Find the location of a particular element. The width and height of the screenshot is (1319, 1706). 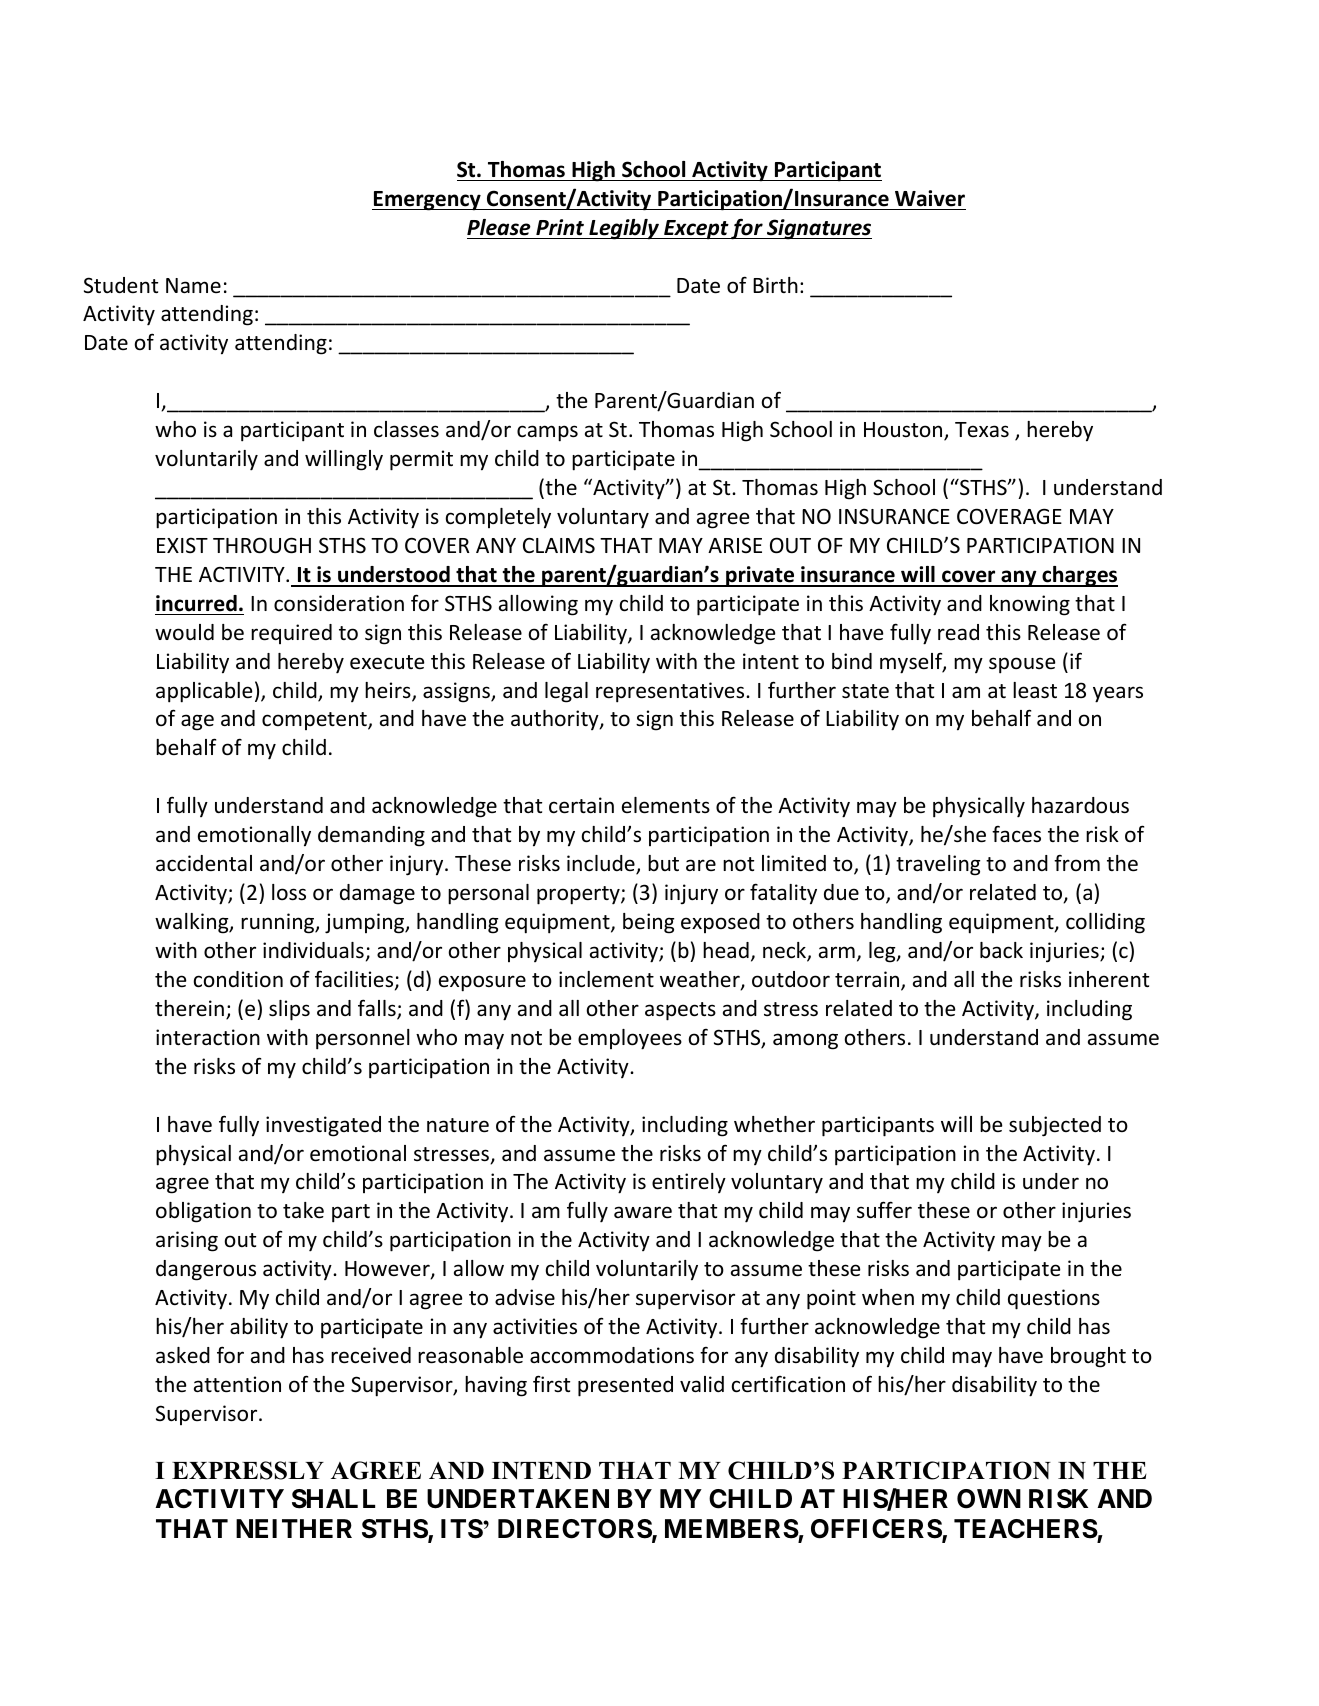

Print is located at coordinates (560, 227).
